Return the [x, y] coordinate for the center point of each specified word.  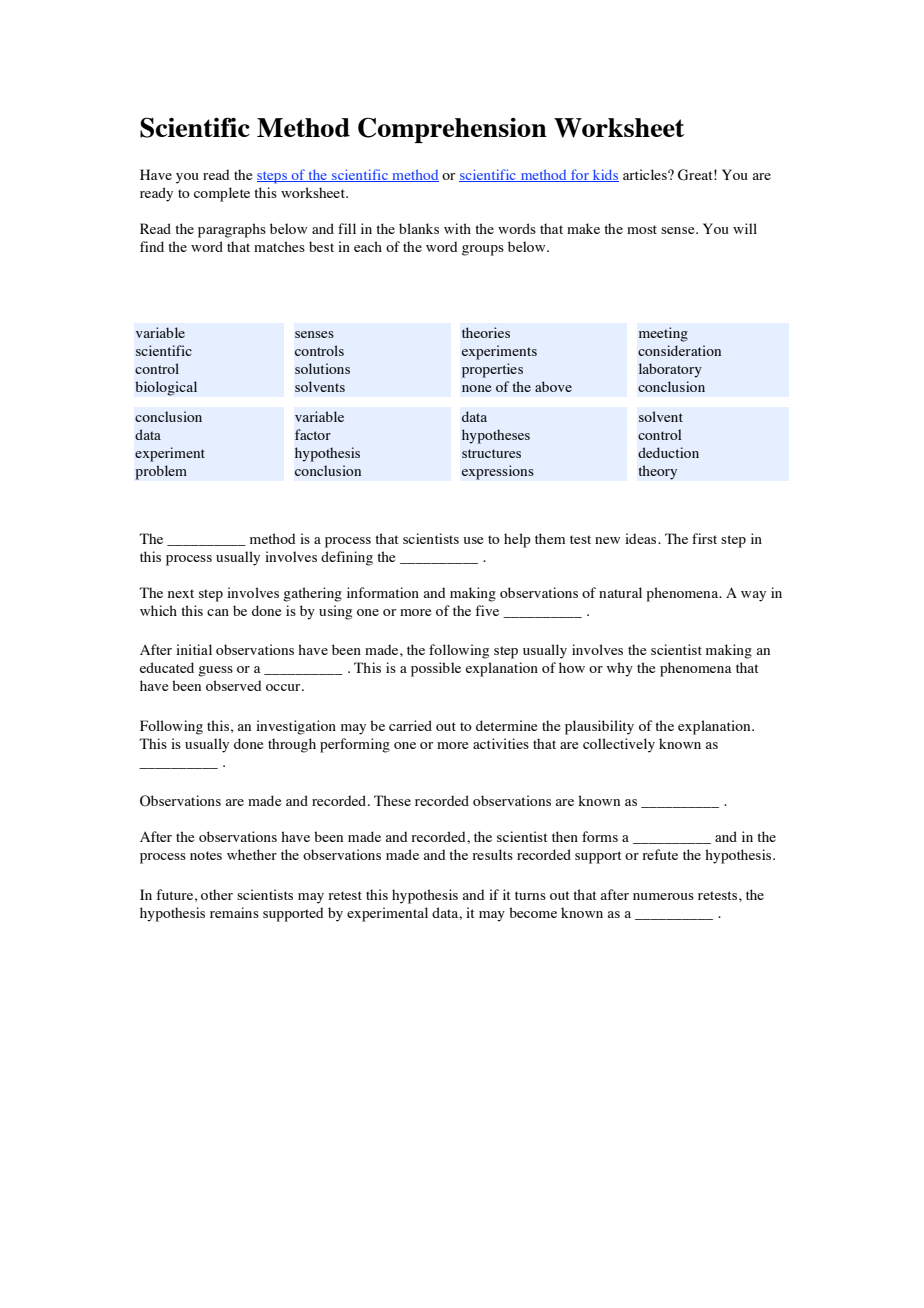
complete [222, 194]
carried [410, 725]
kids [604, 175]
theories [486, 332]
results [492, 854]
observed [234, 685]
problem [161, 472]
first [704, 538]
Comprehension [452, 130]
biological [166, 388]
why [620, 669]
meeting [663, 334]
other [217, 894]
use [473, 540]
